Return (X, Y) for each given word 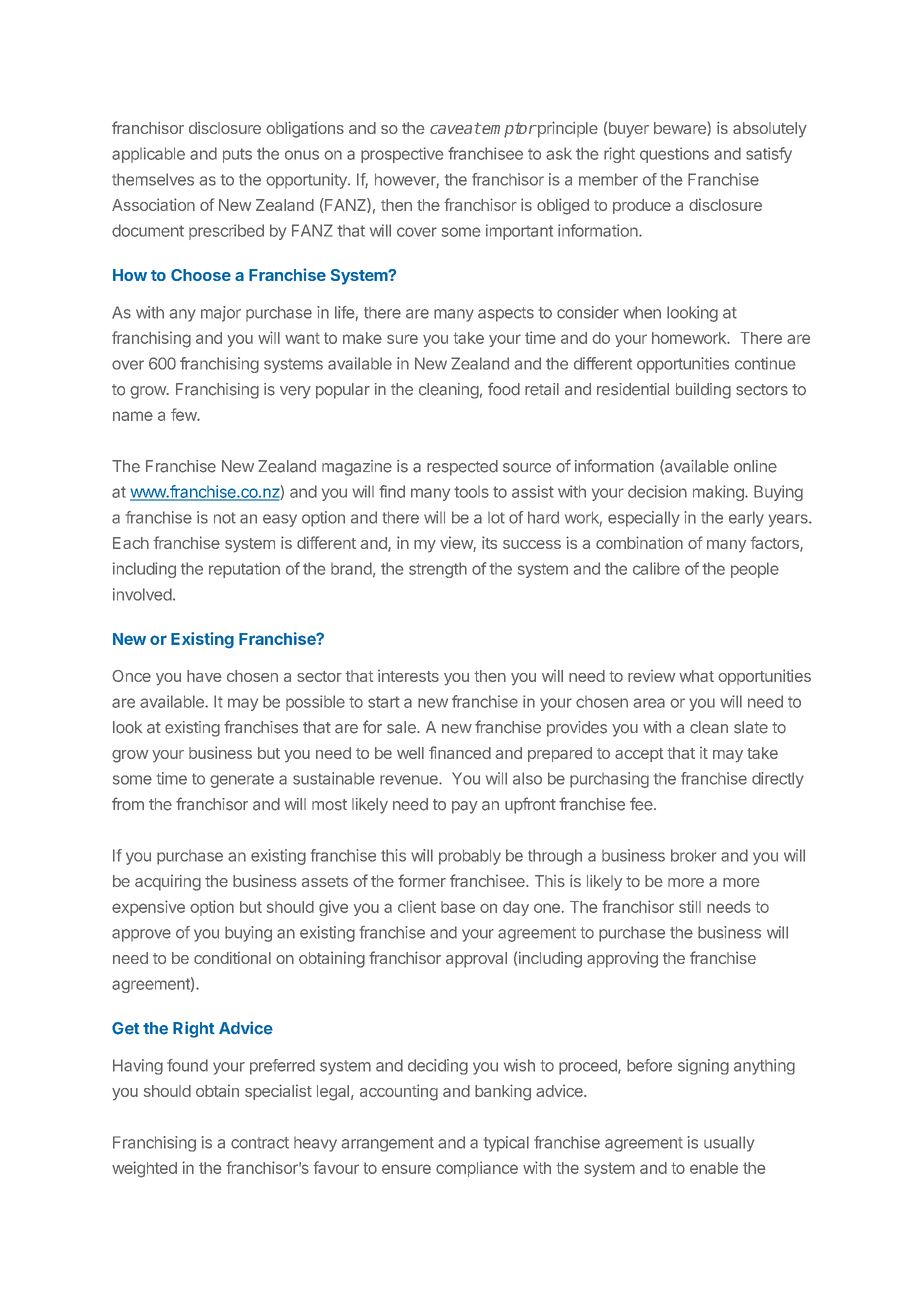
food (504, 389)
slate (751, 727)
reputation (244, 570)
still (690, 906)
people (755, 570)
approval (476, 960)
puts (237, 155)
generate (242, 780)
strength (438, 570)
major (221, 314)
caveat (455, 128)
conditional (232, 958)
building (703, 391)
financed (460, 752)
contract (260, 1143)
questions (674, 155)
